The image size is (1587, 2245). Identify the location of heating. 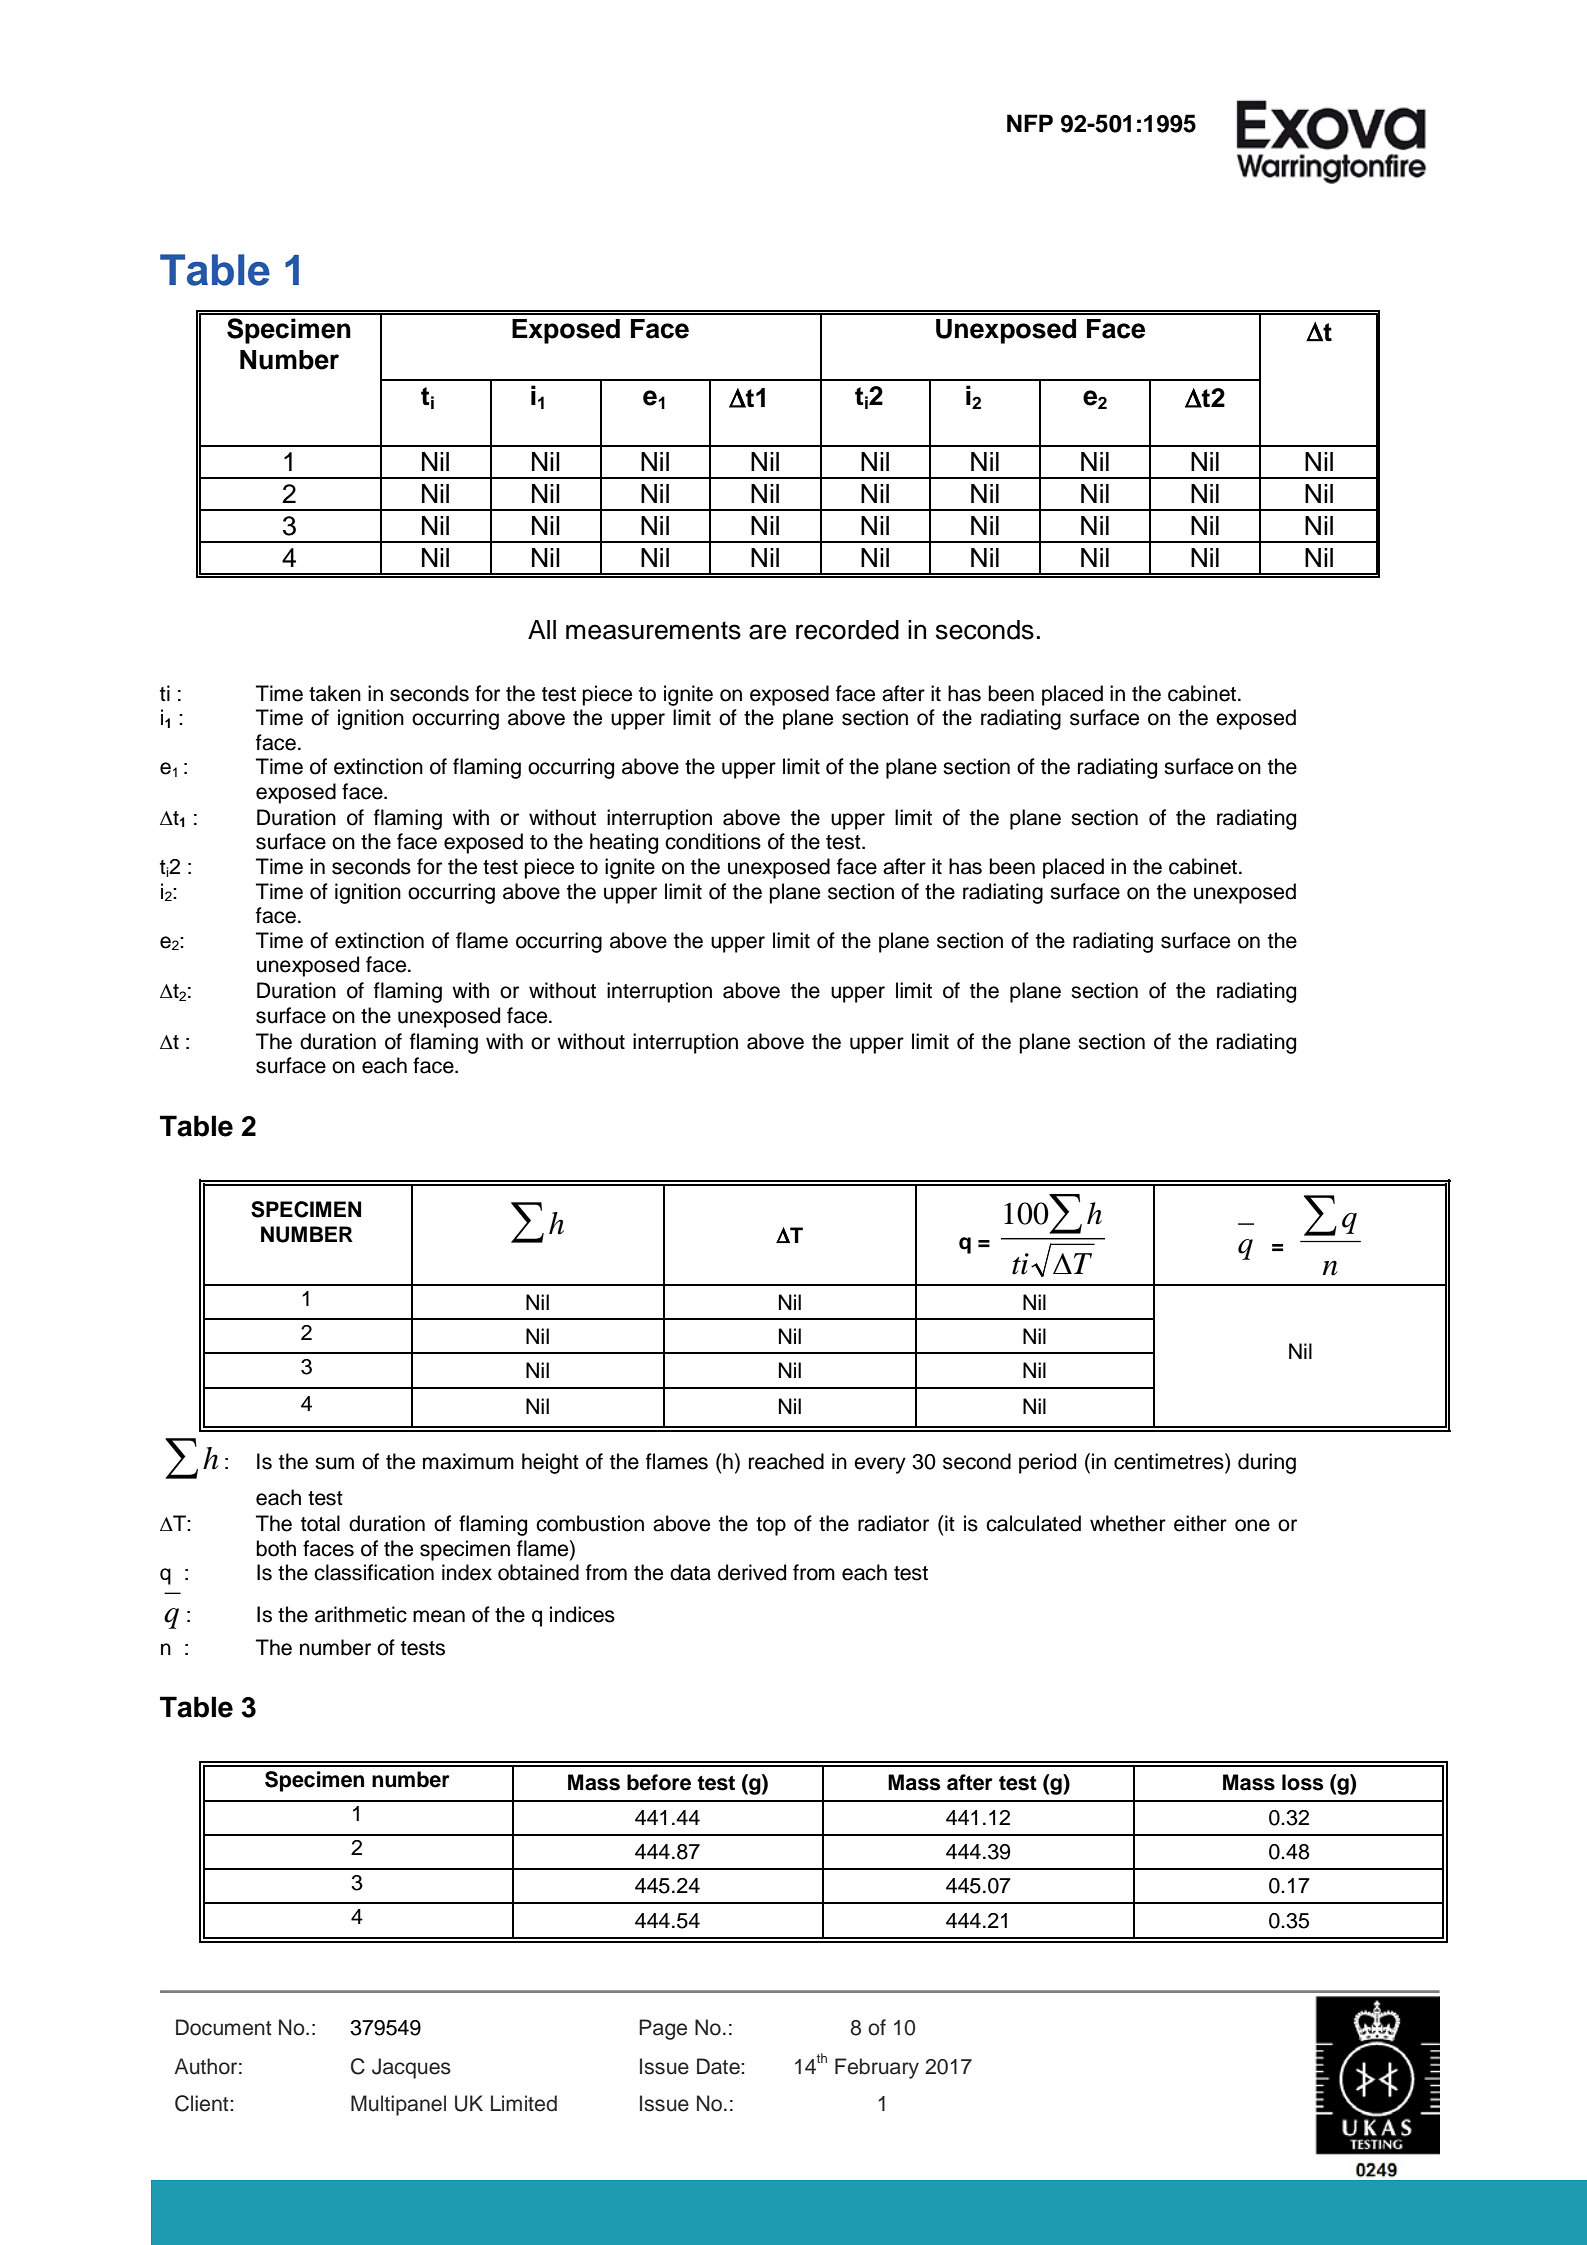
(624, 843).
